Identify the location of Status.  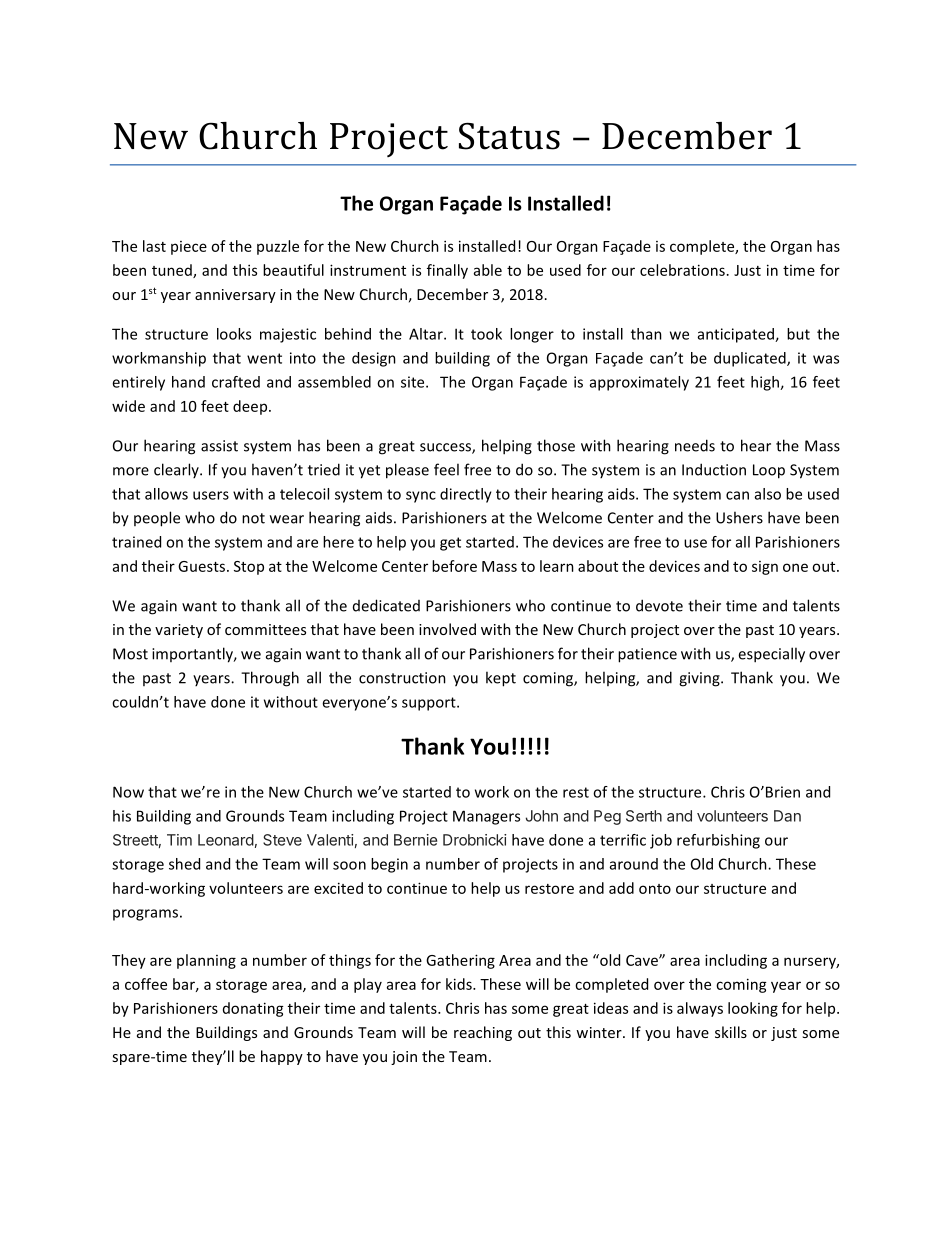
(509, 136).
